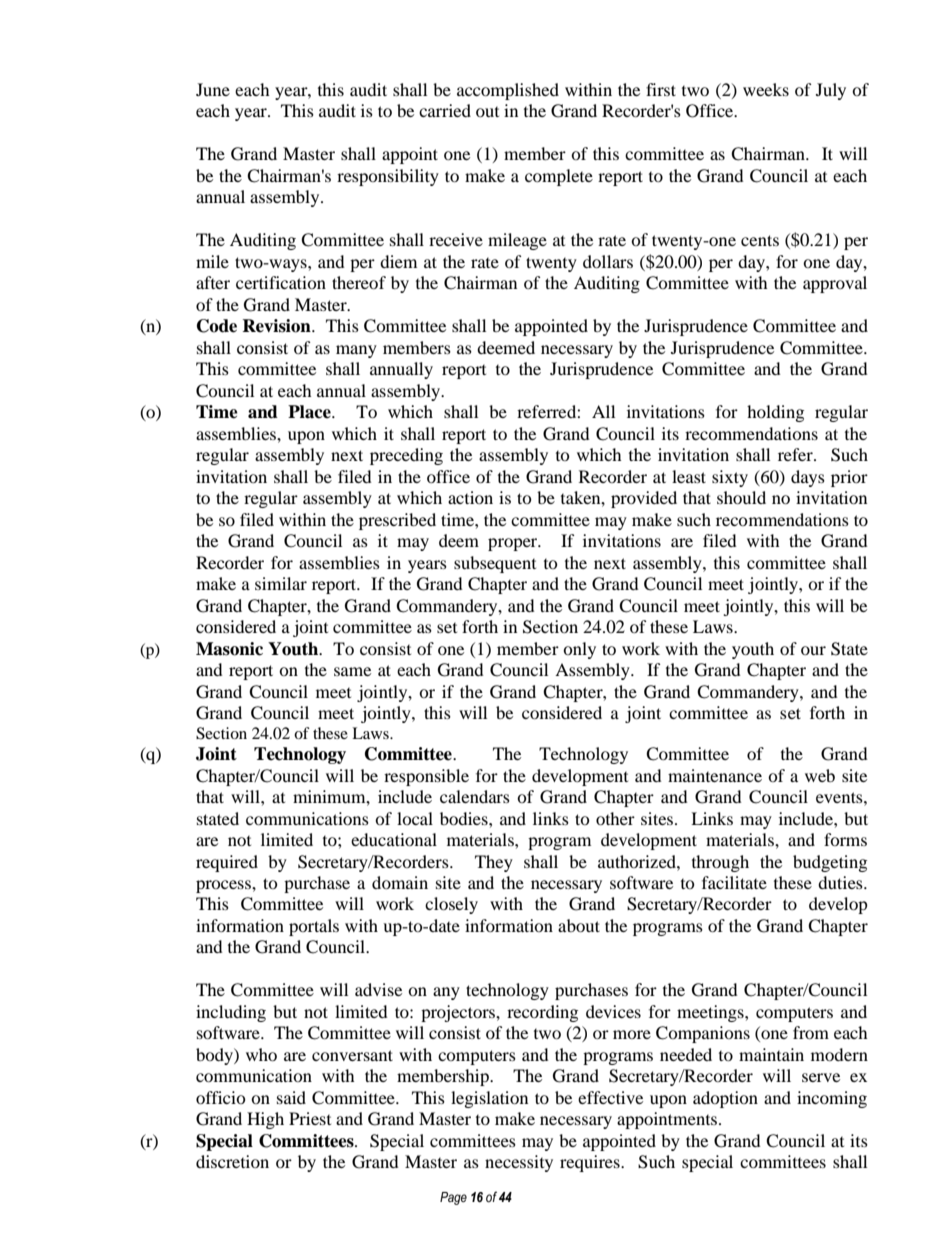 Image resolution: width=952 pixels, height=1233 pixels. I want to click on weeks, so click(766, 89).
